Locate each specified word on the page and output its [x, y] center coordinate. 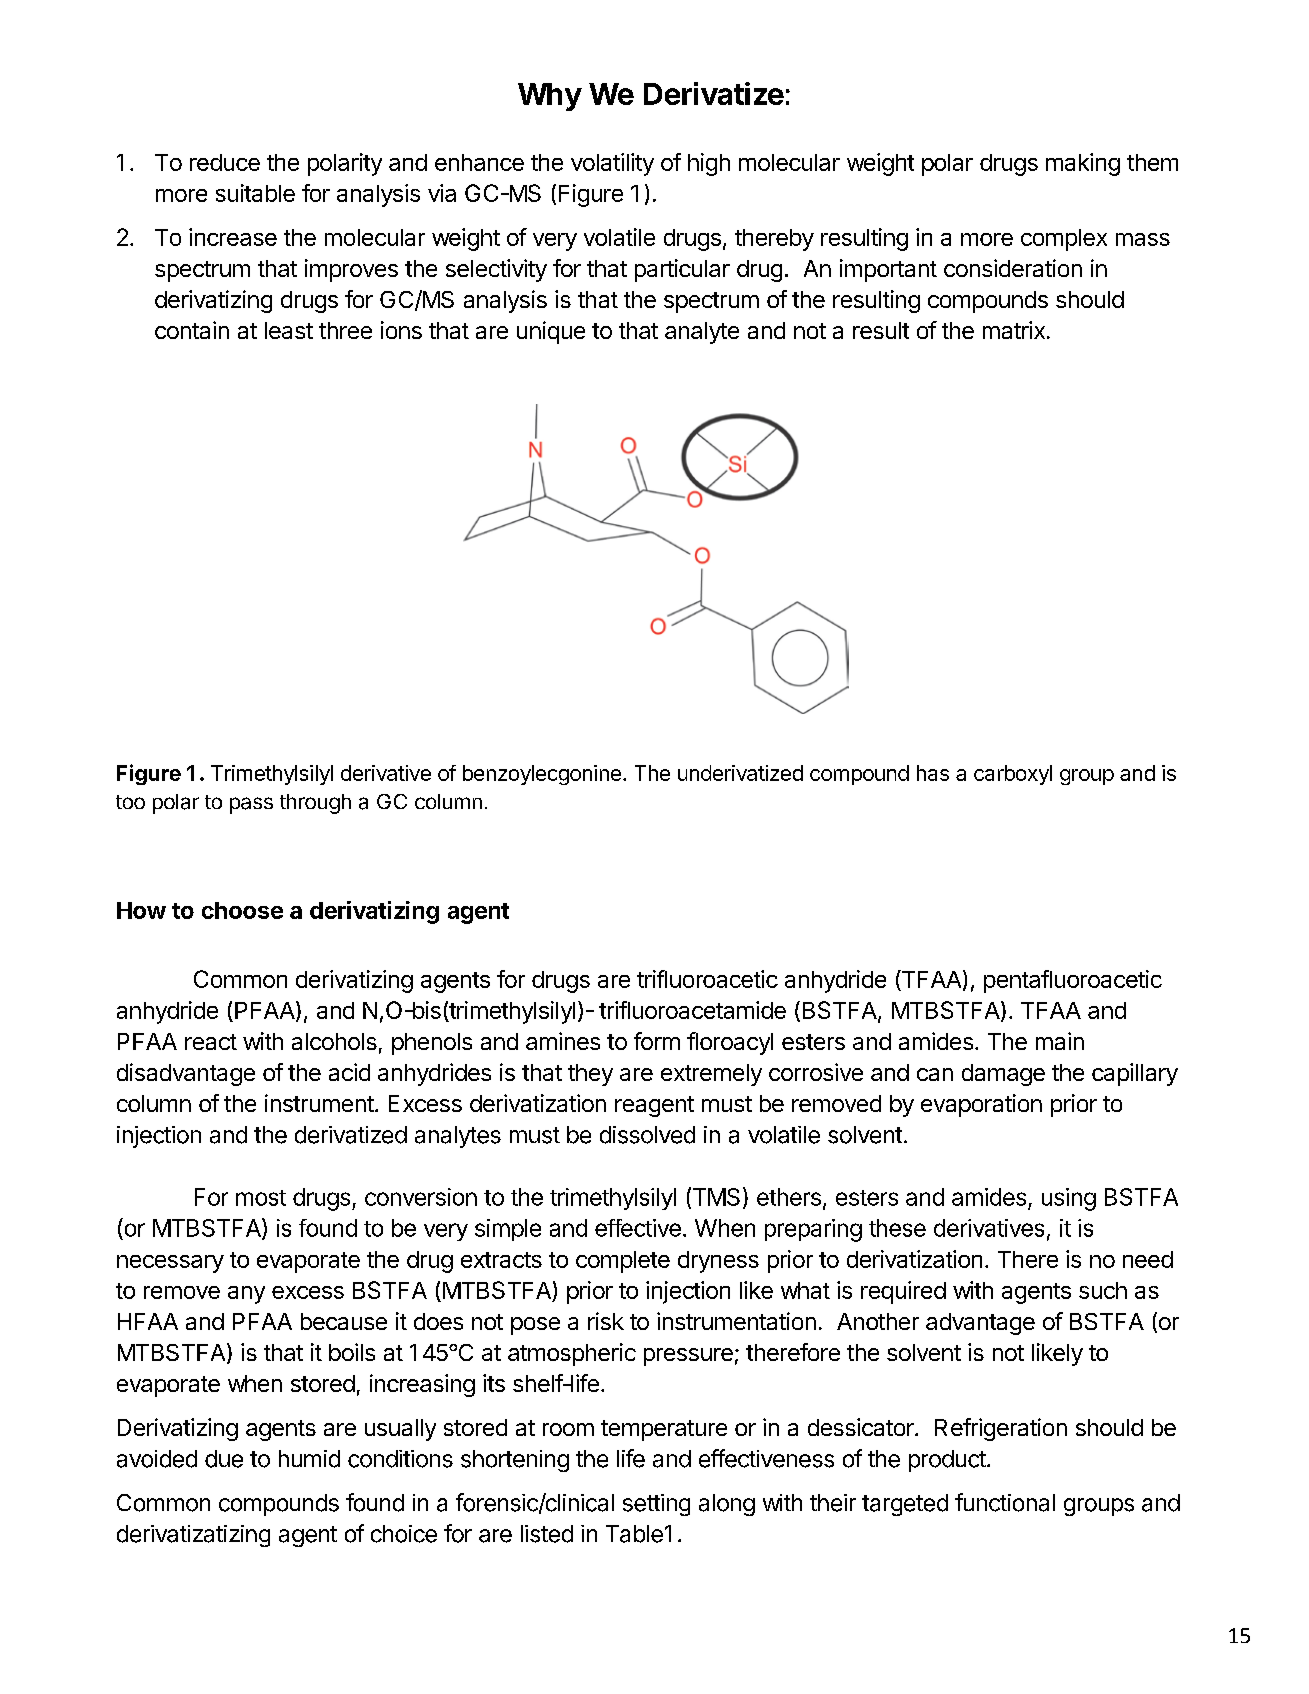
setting [656, 1505]
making [1083, 164]
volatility [612, 164]
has [933, 773]
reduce [225, 162]
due [224, 1459]
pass [251, 805]
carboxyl [1013, 775]
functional [1005, 1502]
